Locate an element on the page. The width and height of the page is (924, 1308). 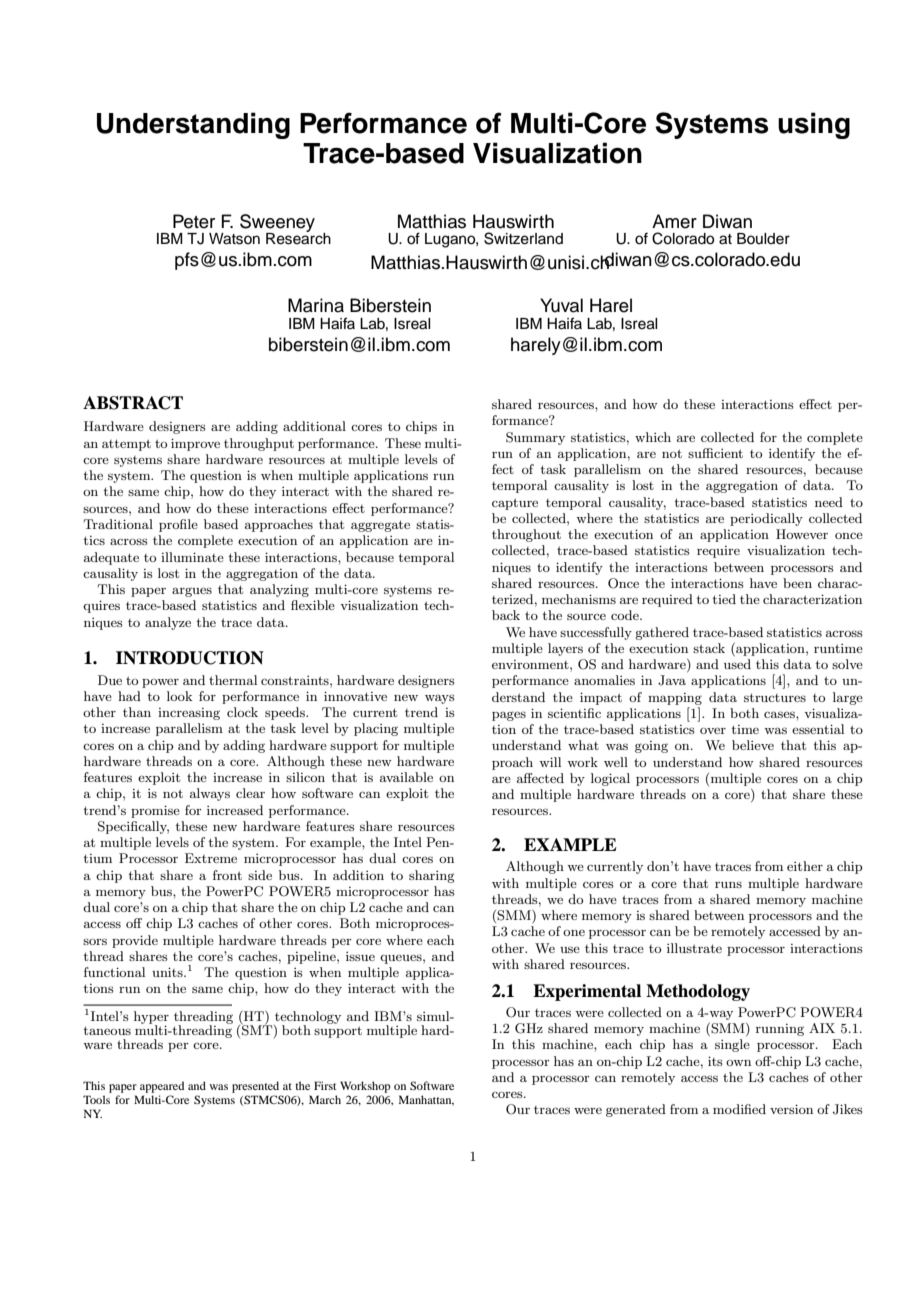
believe is located at coordinates (753, 745).
